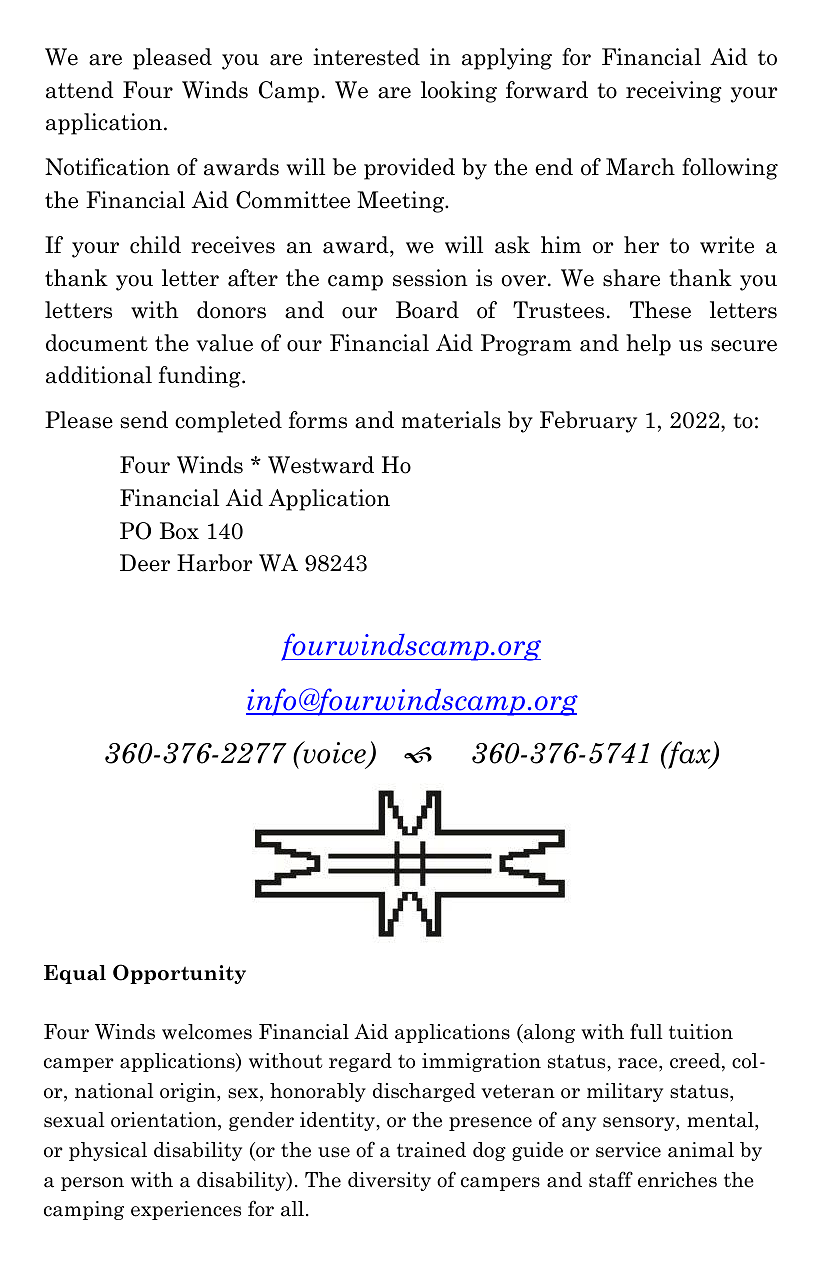  What do you see at coordinates (689, 755) in the page?
I see `fax` at bounding box center [689, 755].
